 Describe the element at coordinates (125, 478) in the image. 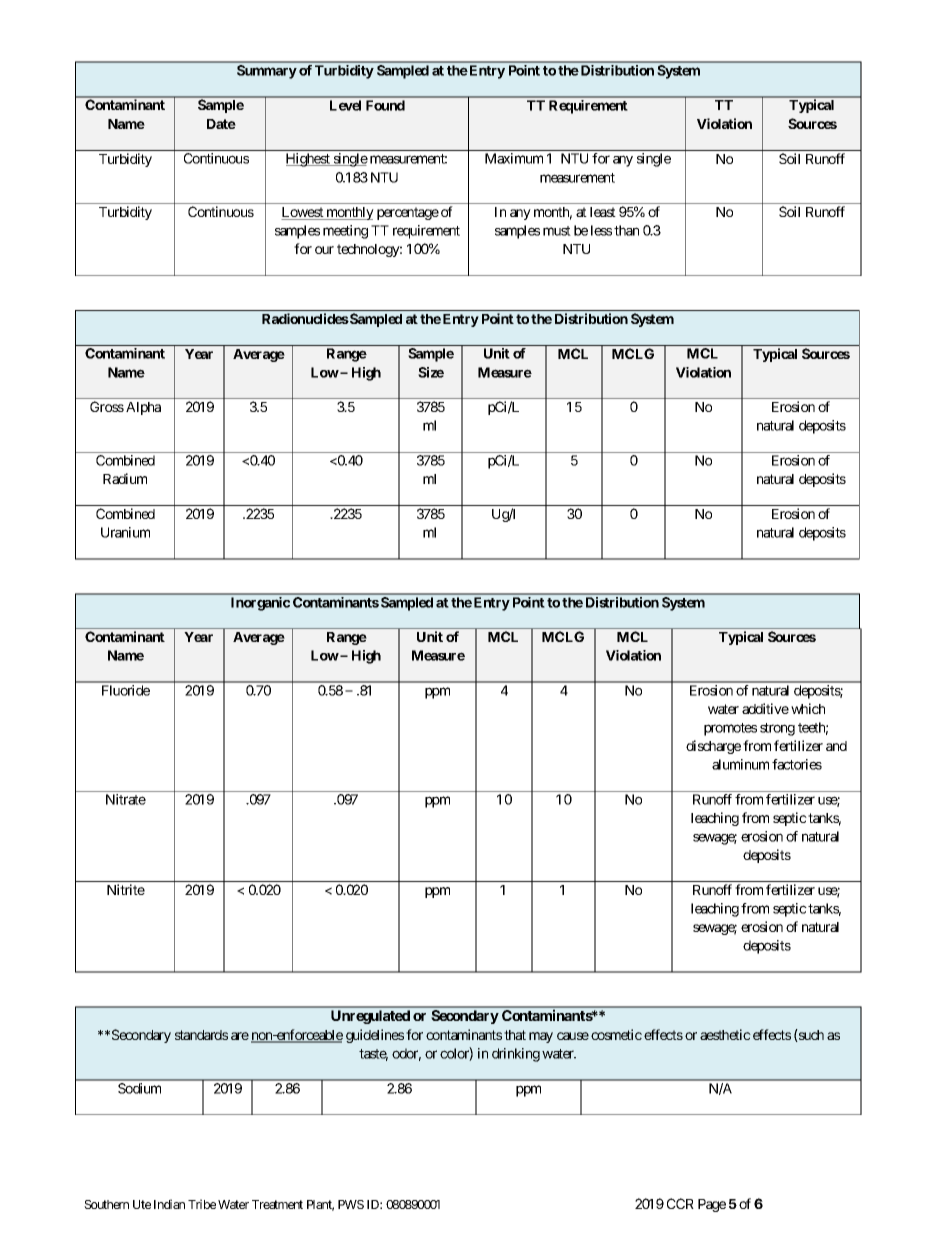

I see `Radium` at that location.
